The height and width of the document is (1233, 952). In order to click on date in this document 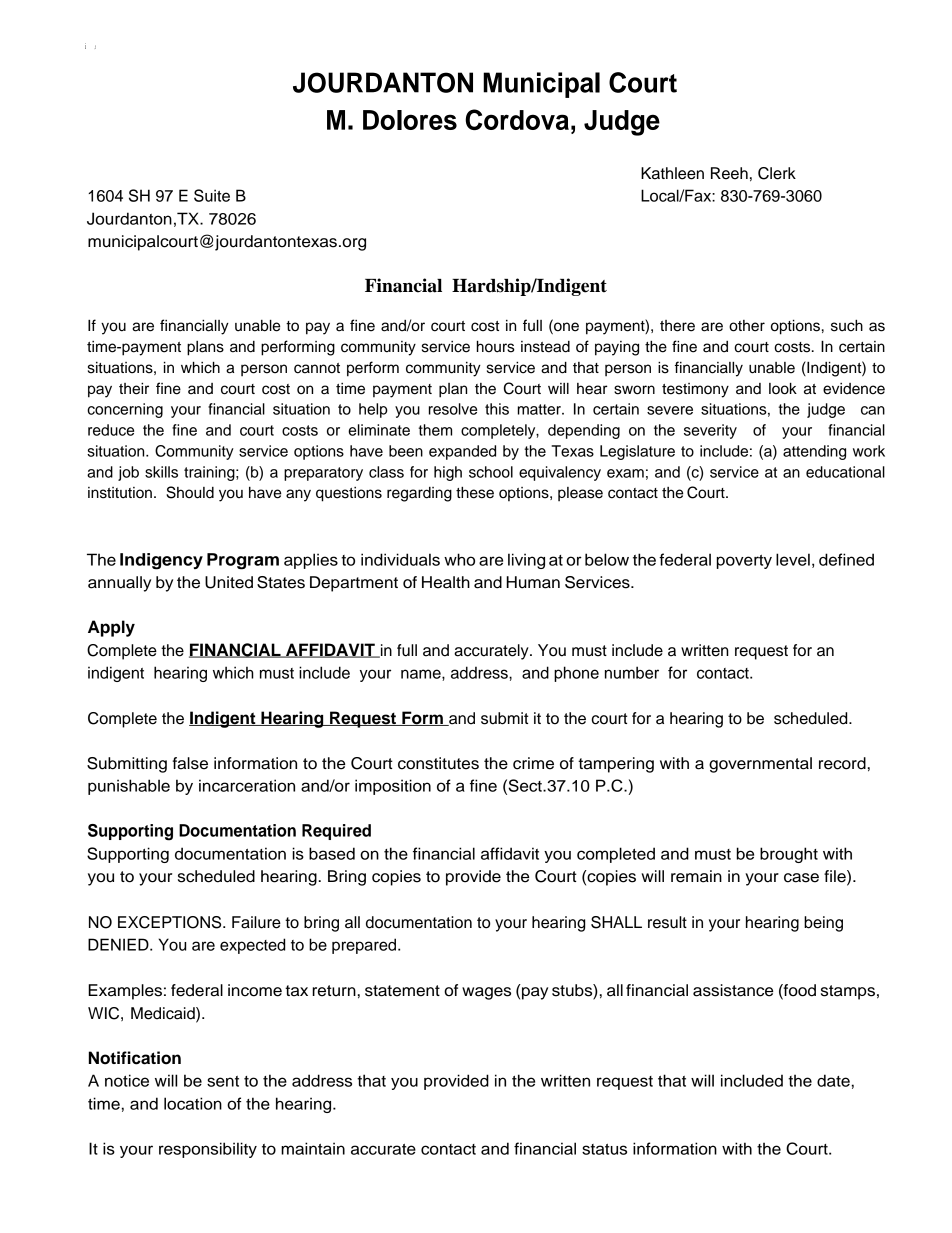, I will do `click(833, 1080)`.
